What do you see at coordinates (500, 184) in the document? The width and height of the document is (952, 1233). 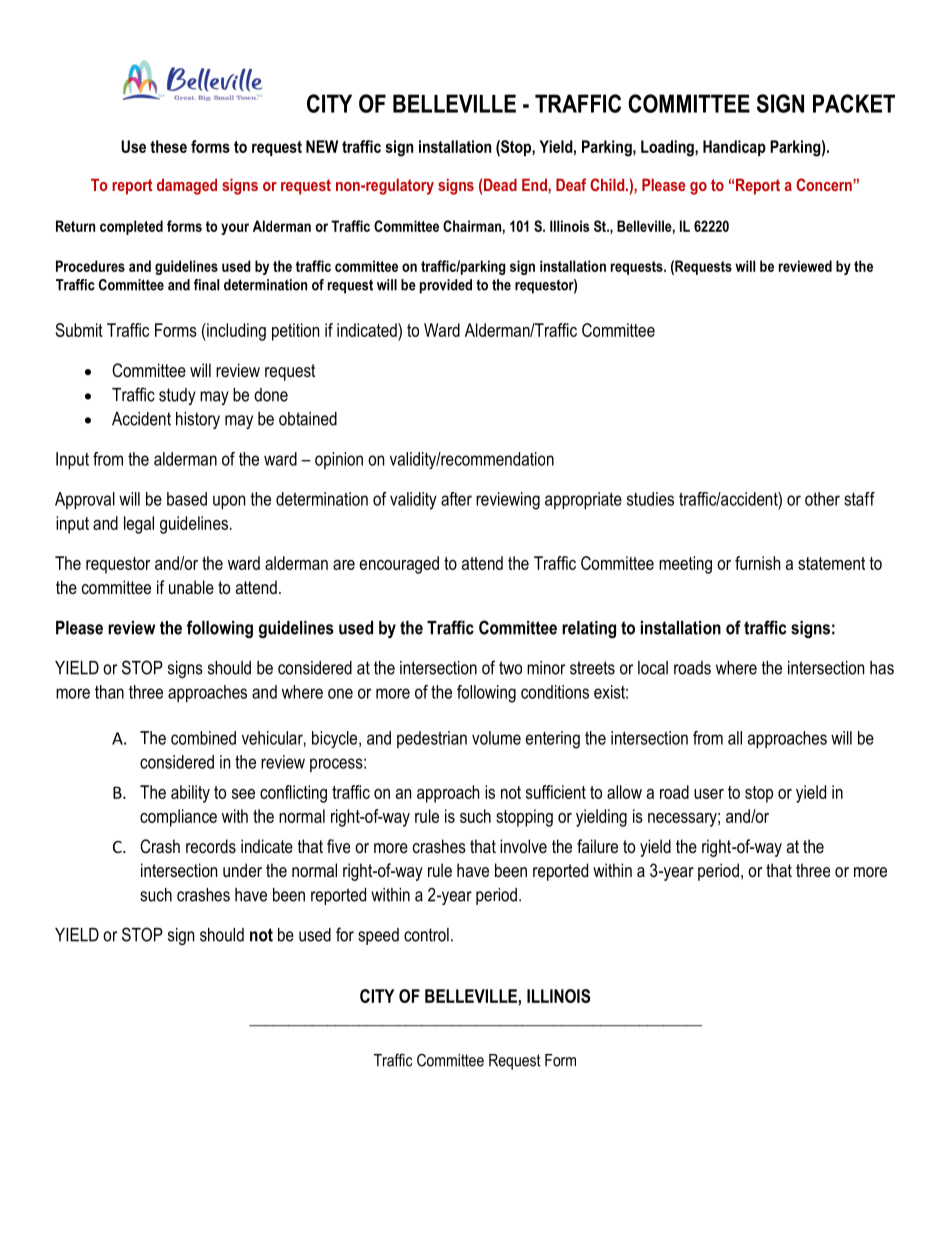 I see `Dead` at bounding box center [500, 184].
